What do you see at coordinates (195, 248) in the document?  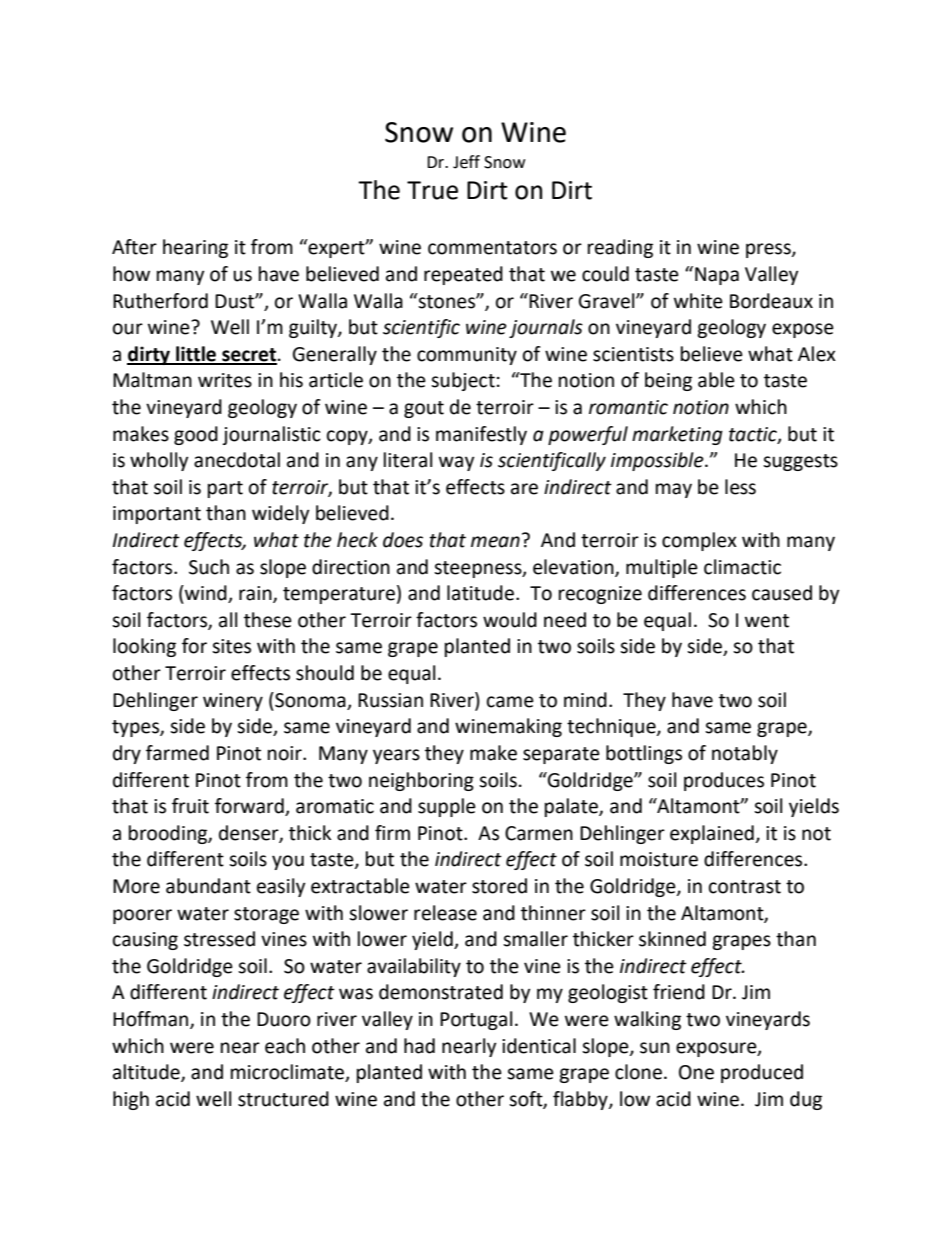 I see `hearing` at bounding box center [195, 248].
